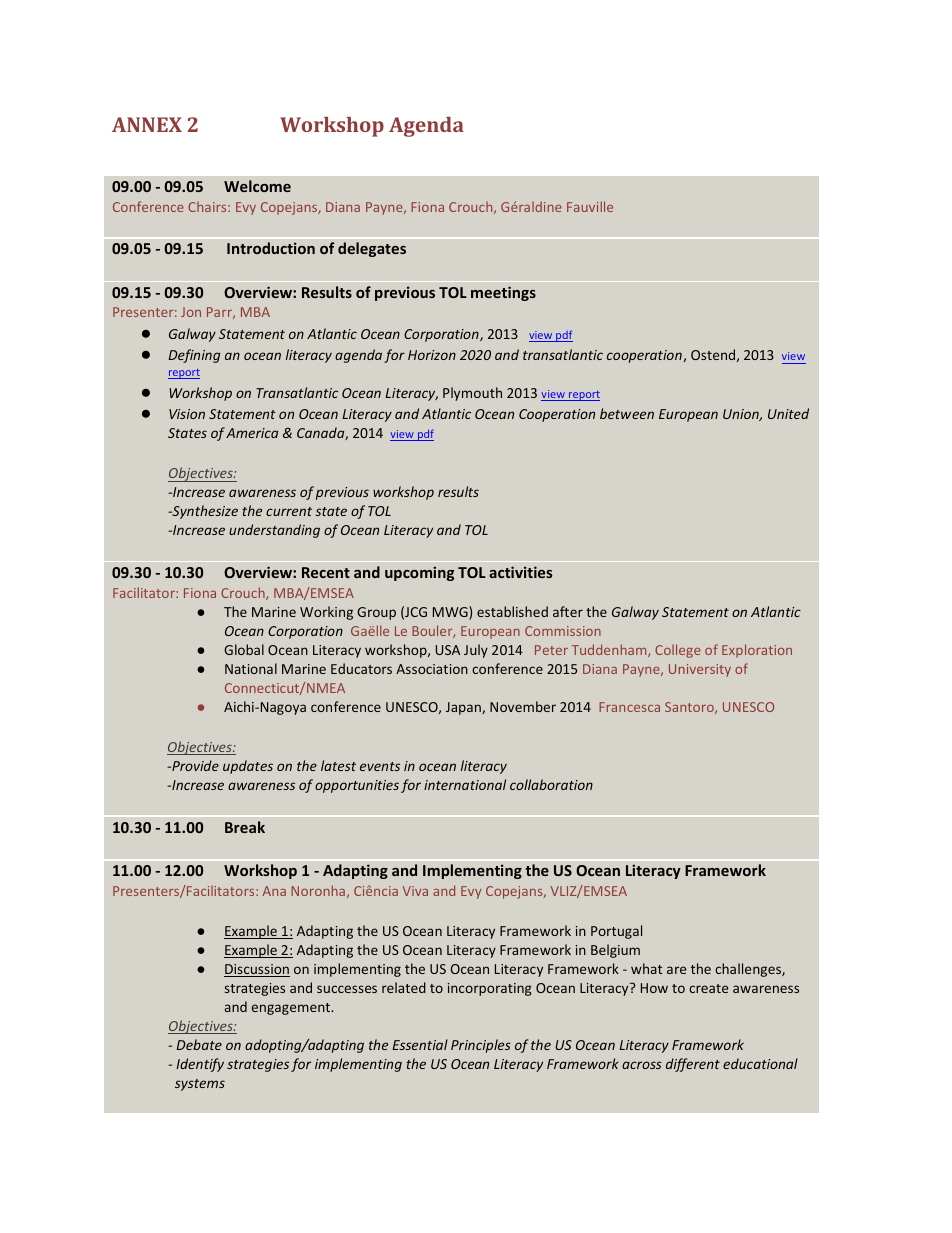 The image size is (952, 1233). I want to click on established, so click(512, 611).
